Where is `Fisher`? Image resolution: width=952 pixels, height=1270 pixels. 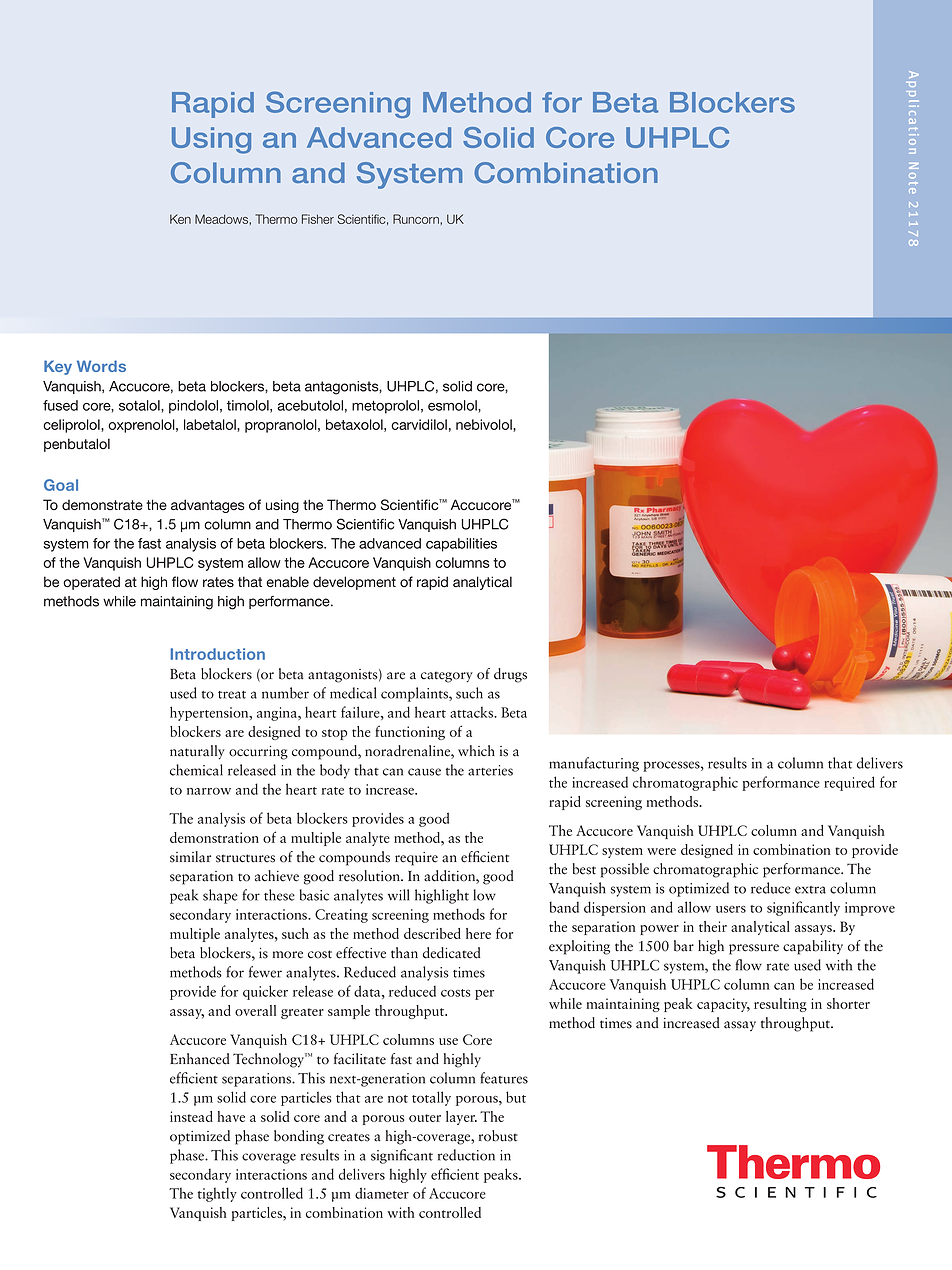 Fisher is located at coordinates (318, 219).
